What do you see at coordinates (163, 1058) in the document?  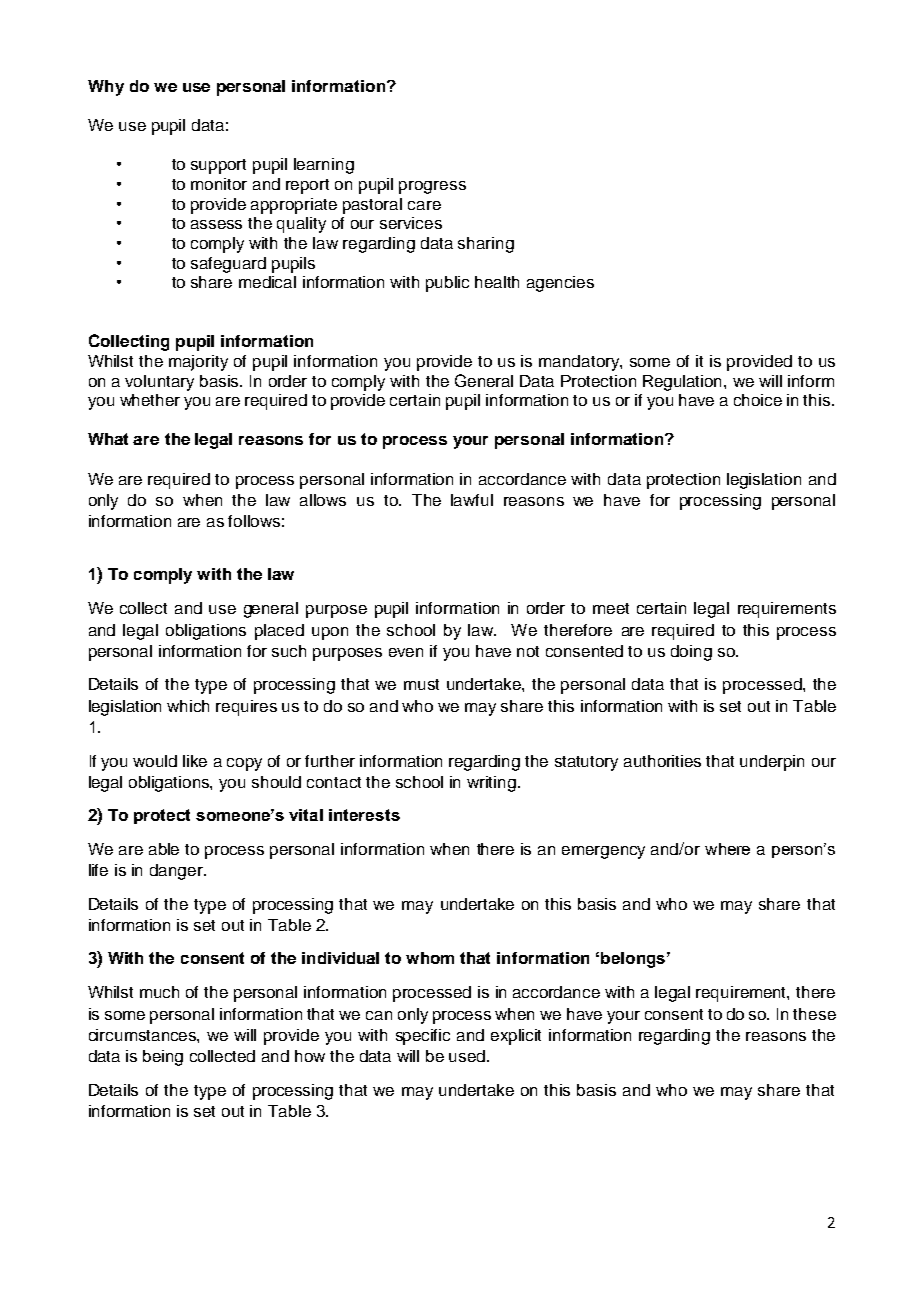 I see `being` at bounding box center [163, 1058].
